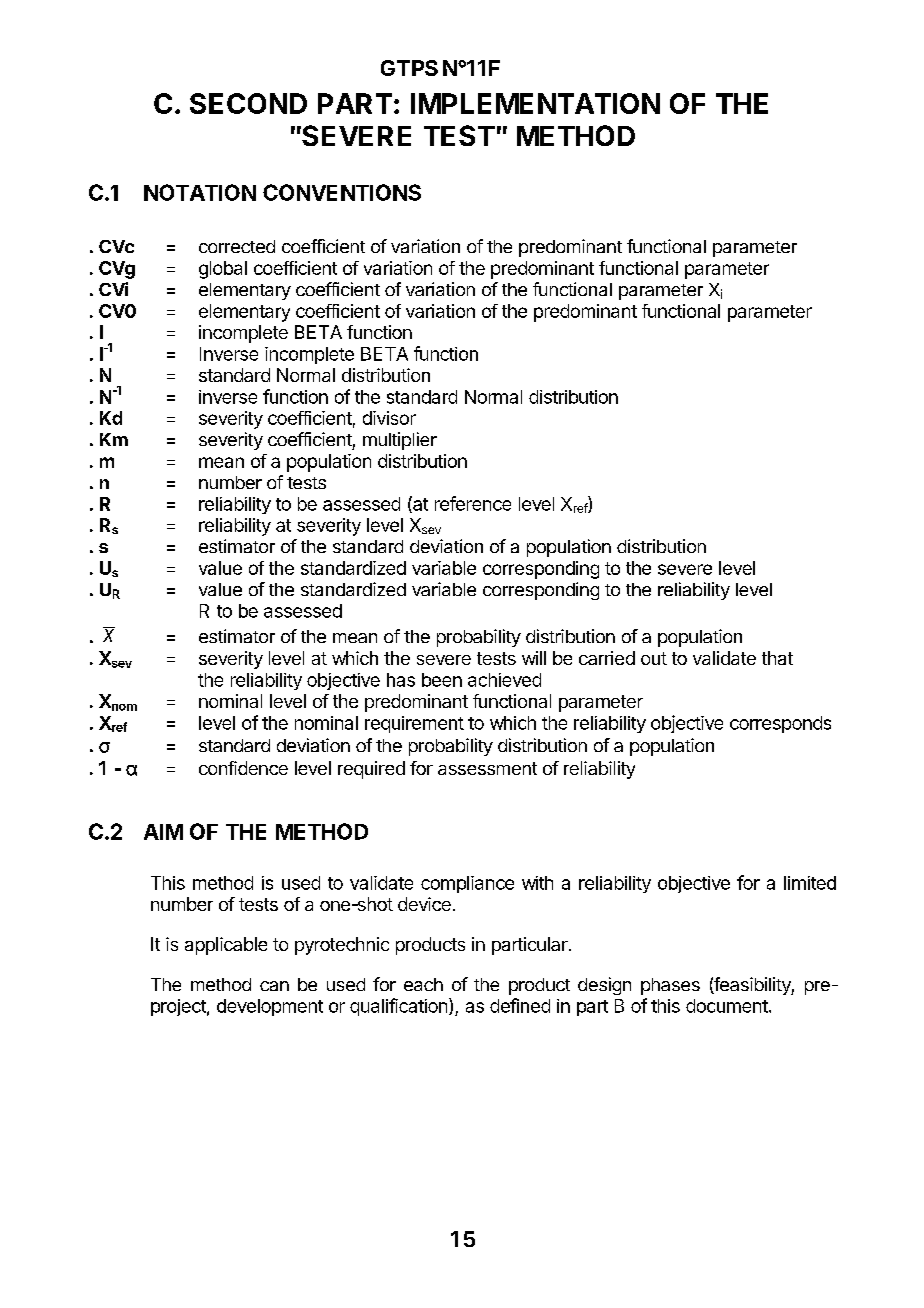 The height and width of the screenshot is (1308, 924). What do you see at coordinates (342, 192) in the screenshot?
I see `CONVENTIONS` at bounding box center [342, 192].
